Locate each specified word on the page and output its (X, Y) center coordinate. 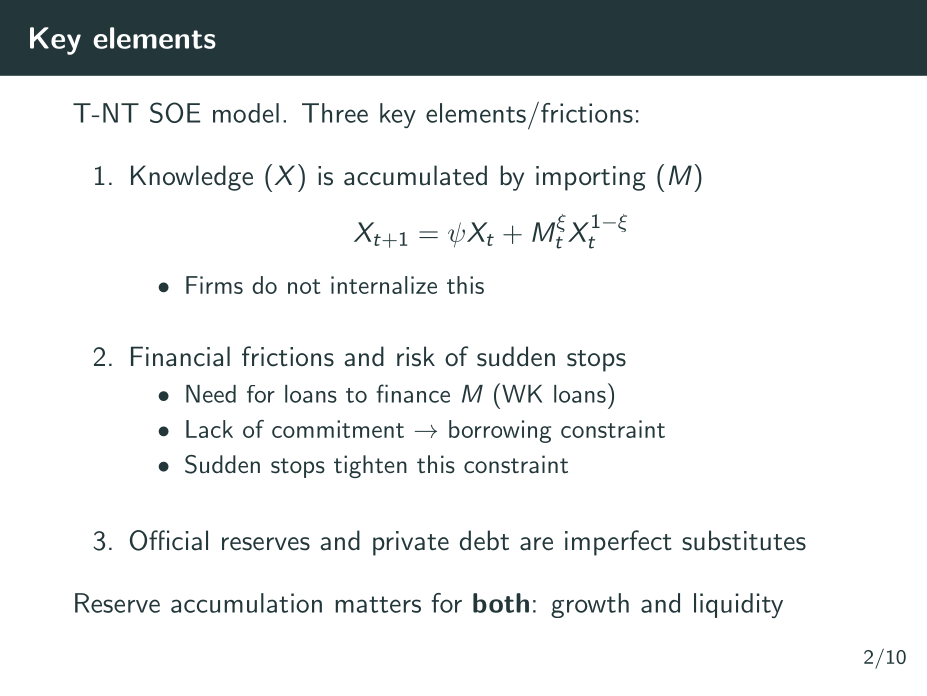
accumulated (415, 175)
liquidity (738, 605)
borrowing (500, 431)
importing (591, 178)
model (246, 113)
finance (413, 393)
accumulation (246, 603)
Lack (209, 429)
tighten (370, 466)
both (501, 603)
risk (416, 356)
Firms (214, 285)
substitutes (744, 540)
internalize (384, 285)
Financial (180, 356)
